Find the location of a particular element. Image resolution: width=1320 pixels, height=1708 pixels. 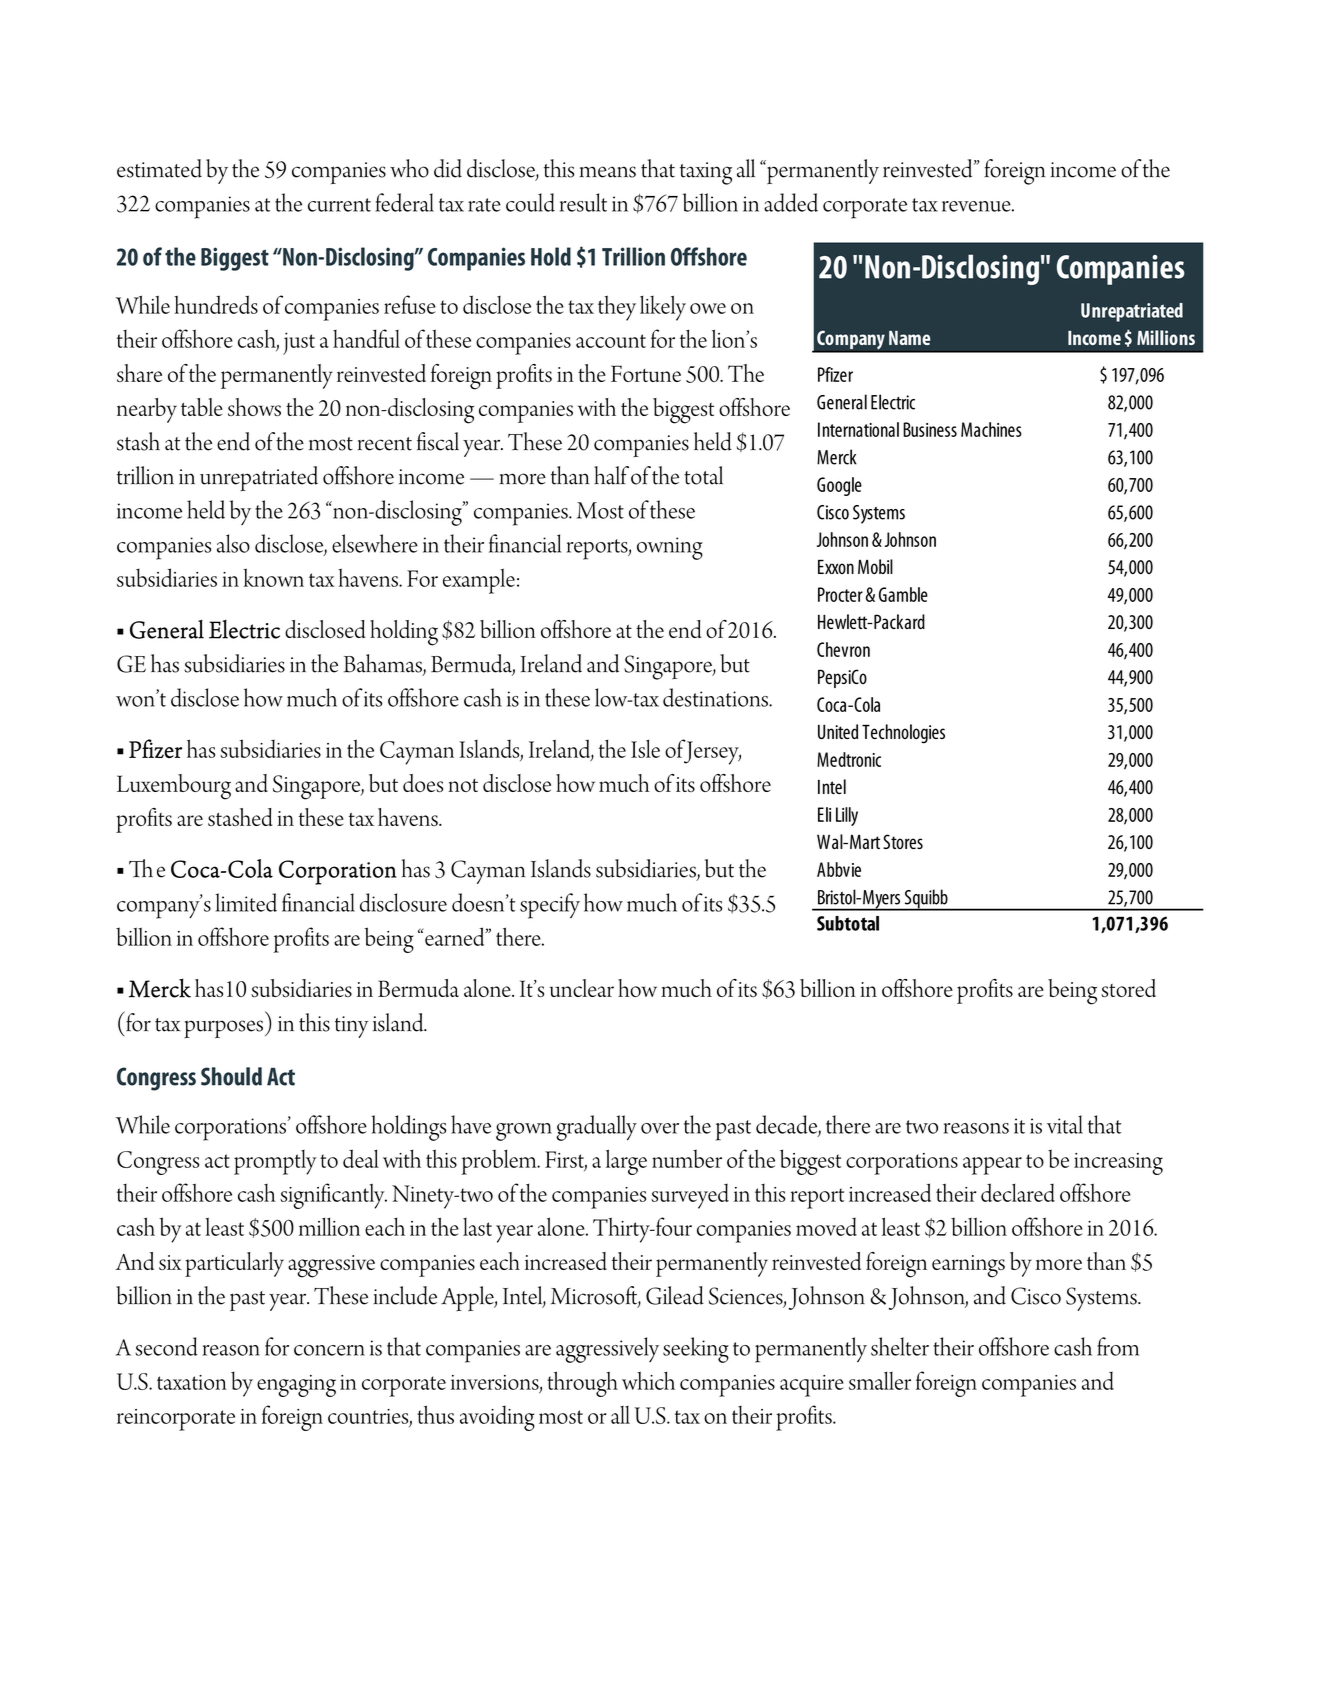

owning is located at coordinates (670, 548).
